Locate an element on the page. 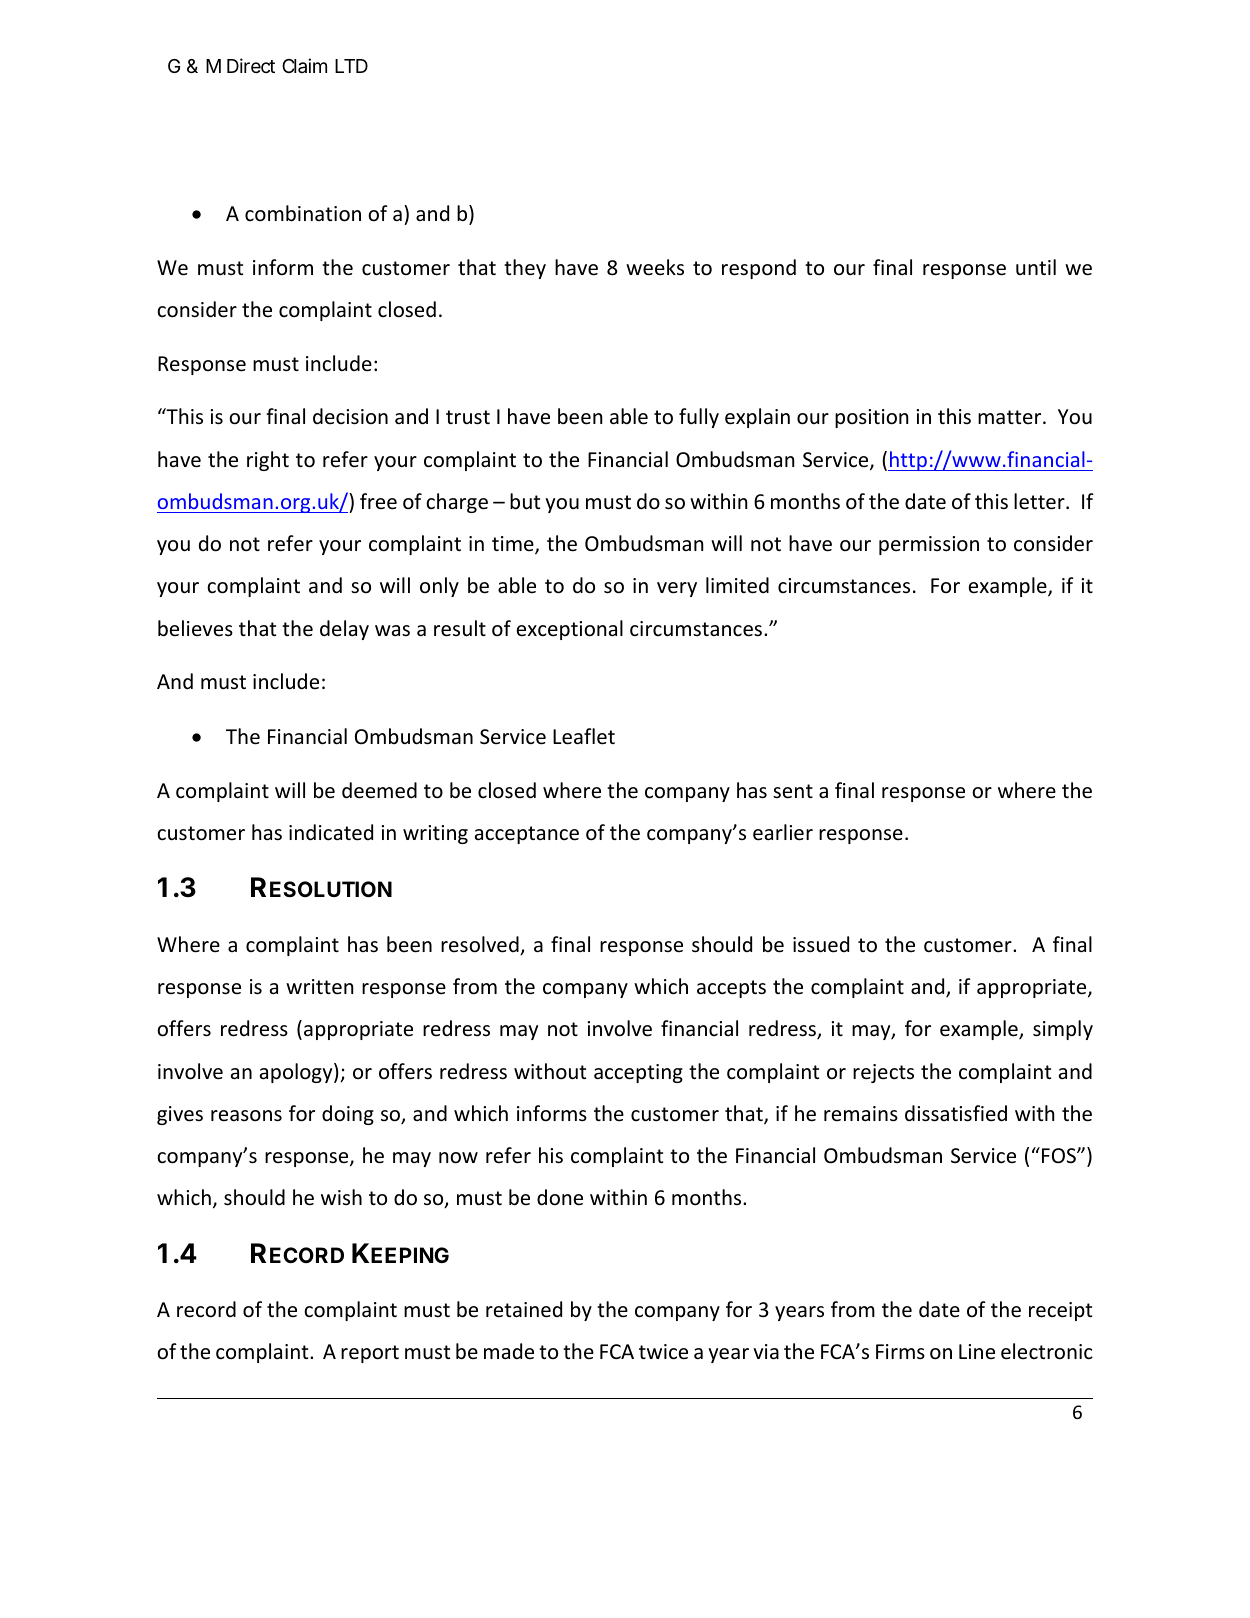  twice is located at coordinates (663, 1352).
